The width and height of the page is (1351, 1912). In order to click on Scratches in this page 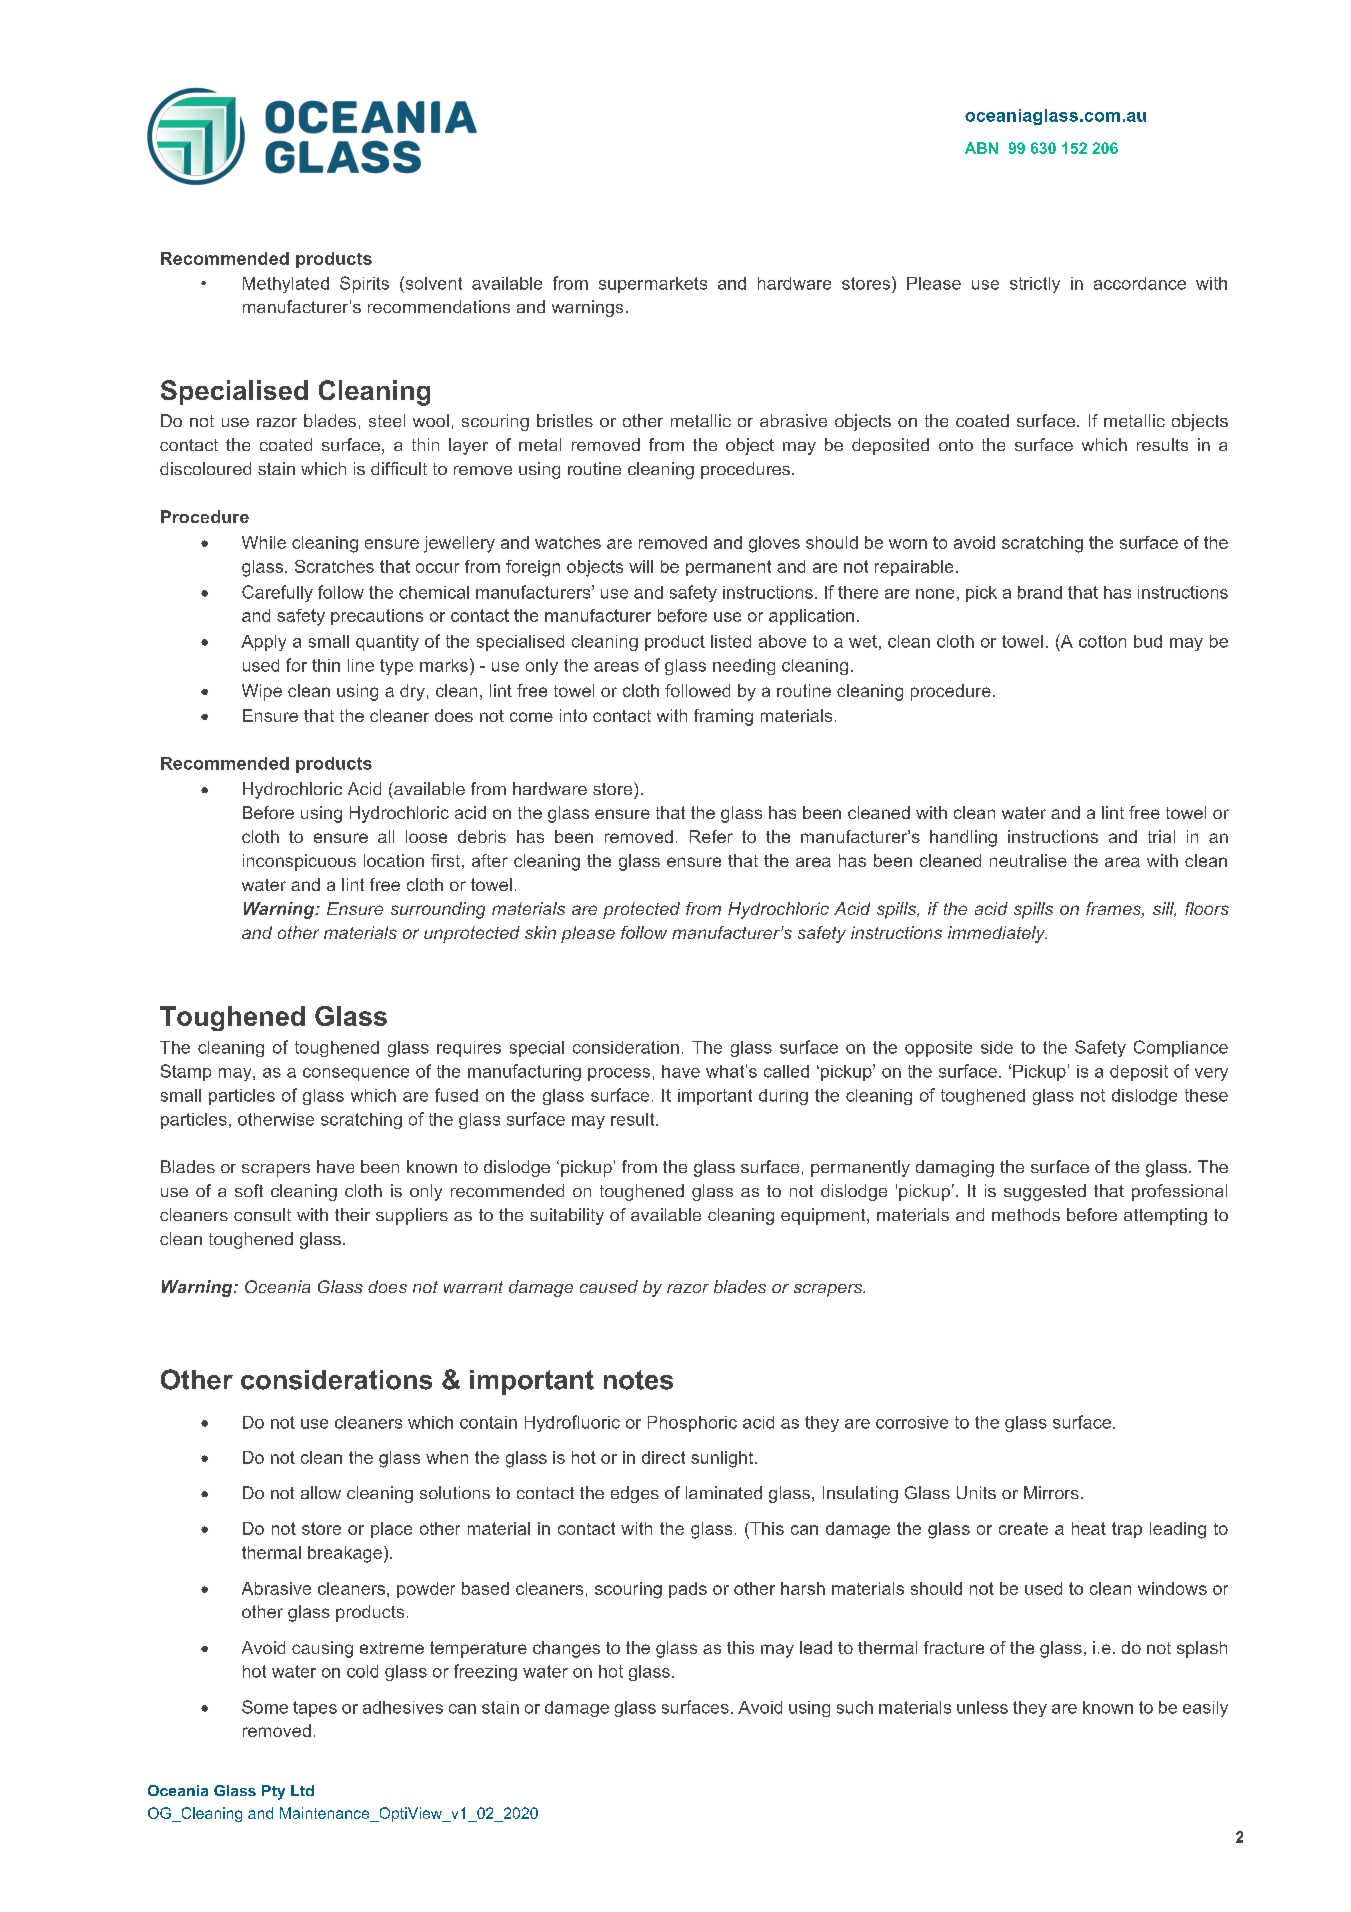, I will do `click(334, 566)`.
